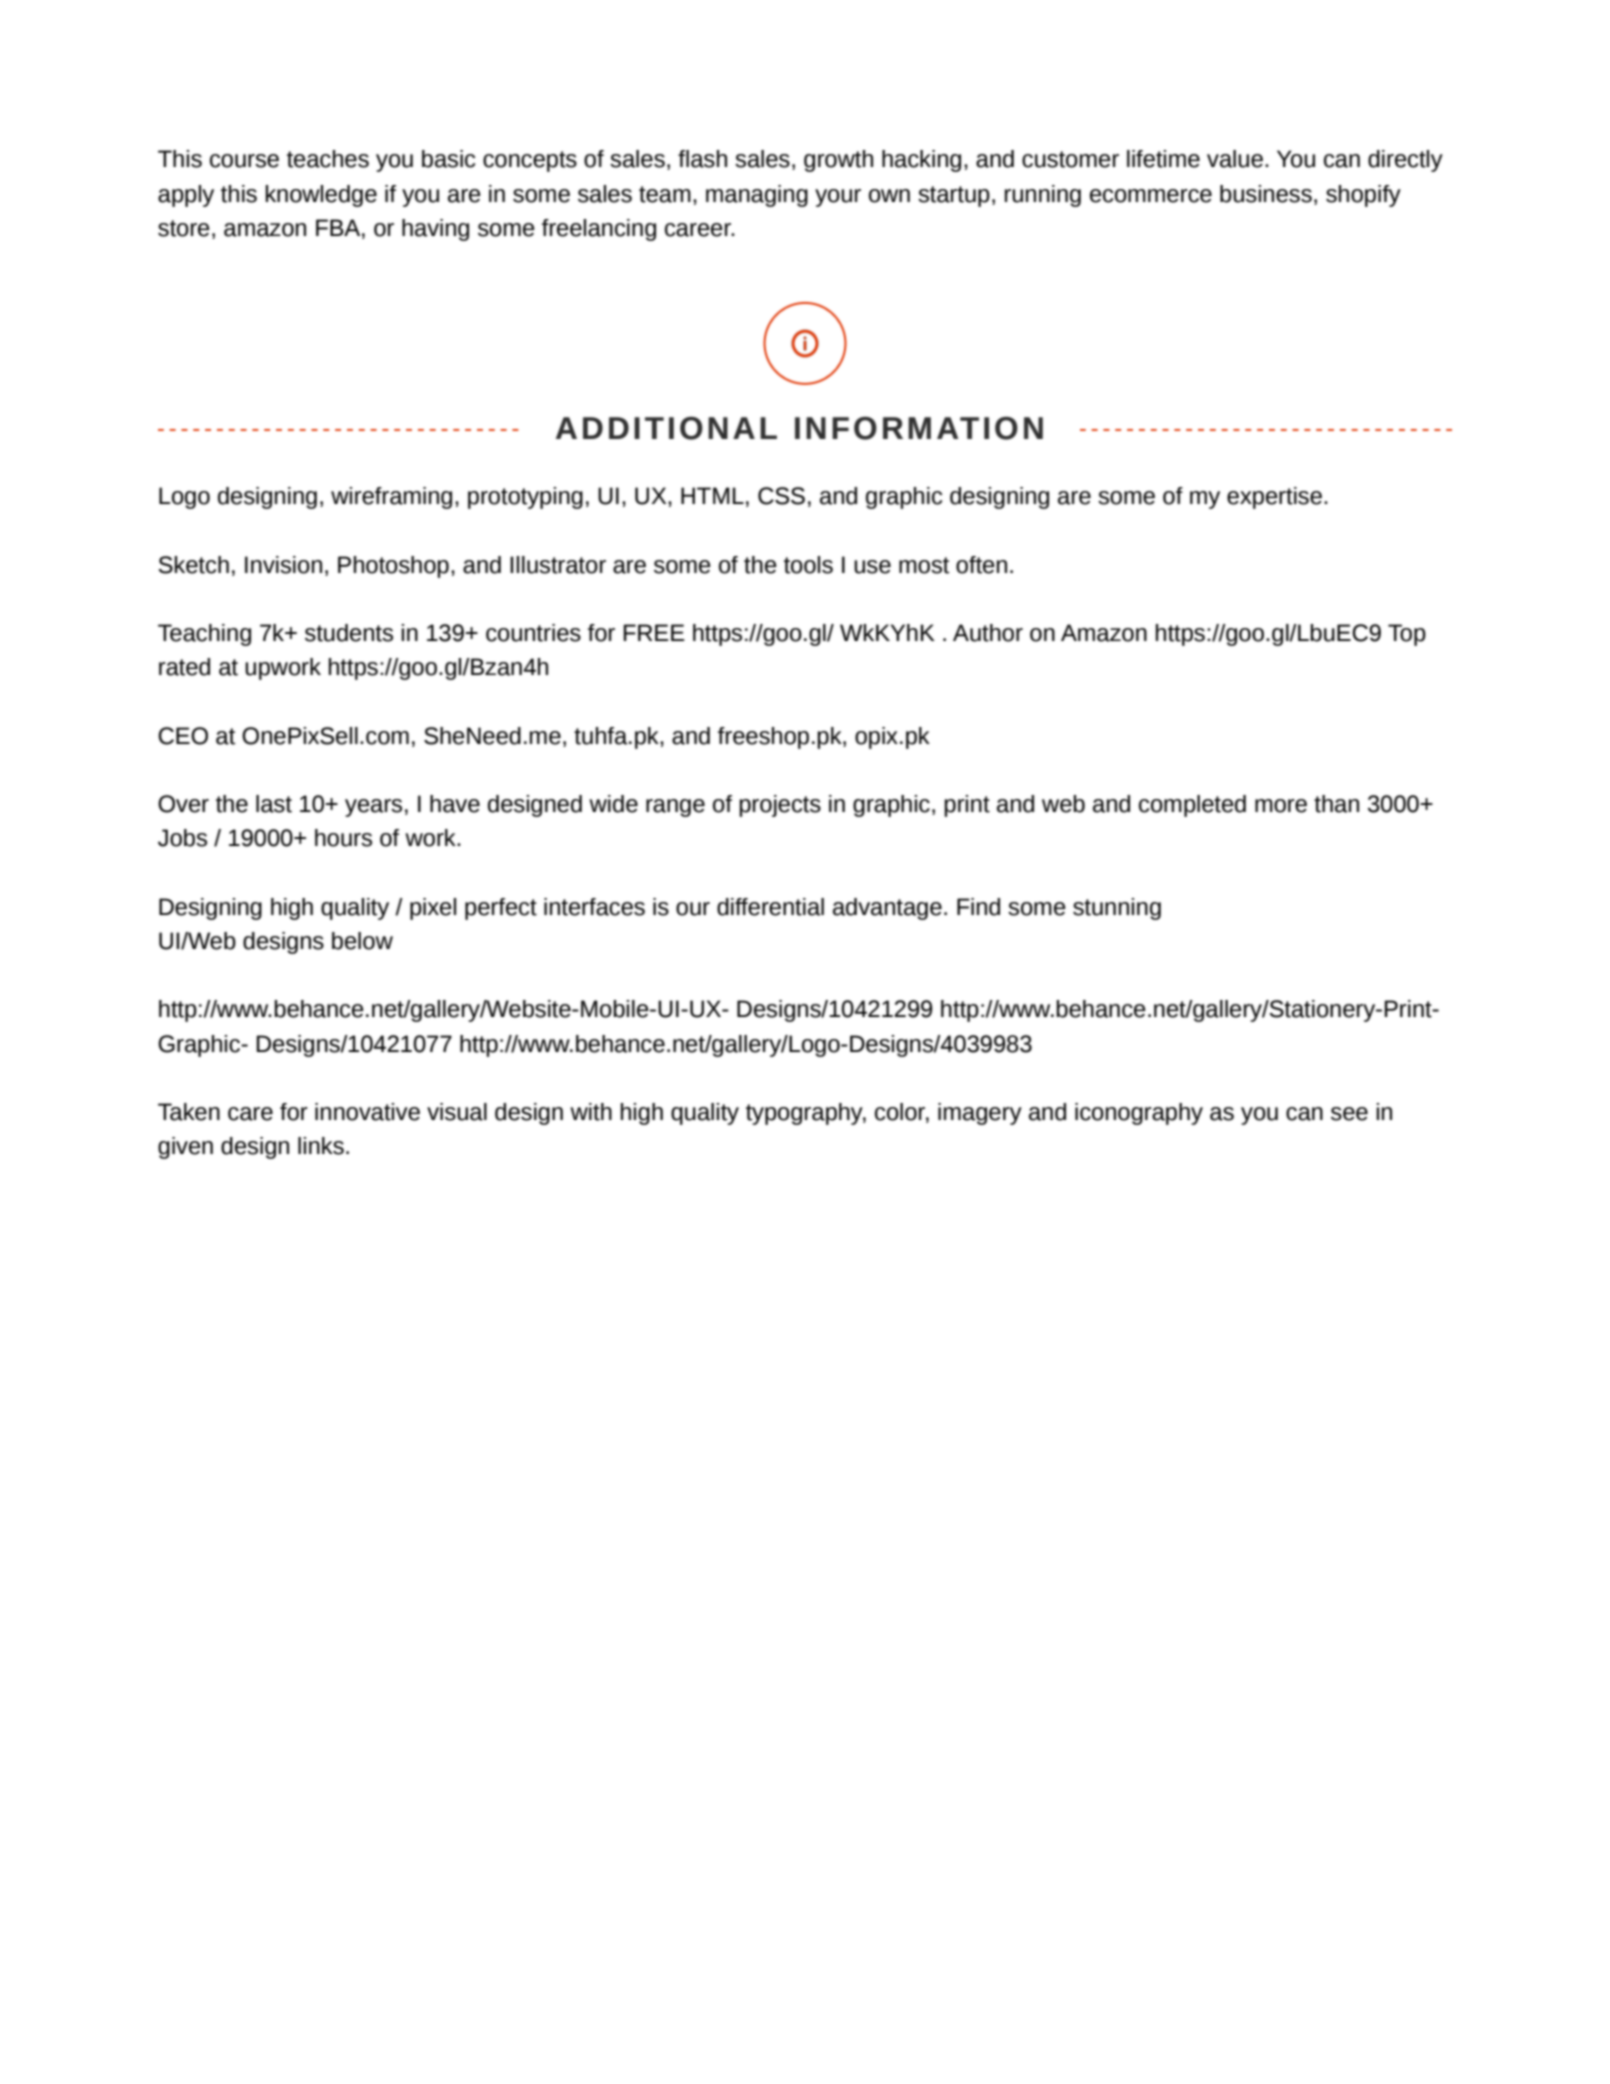  What do you see at coordinates (349, 633) in the page?
I see `students` at bounding box center [349, 633].
